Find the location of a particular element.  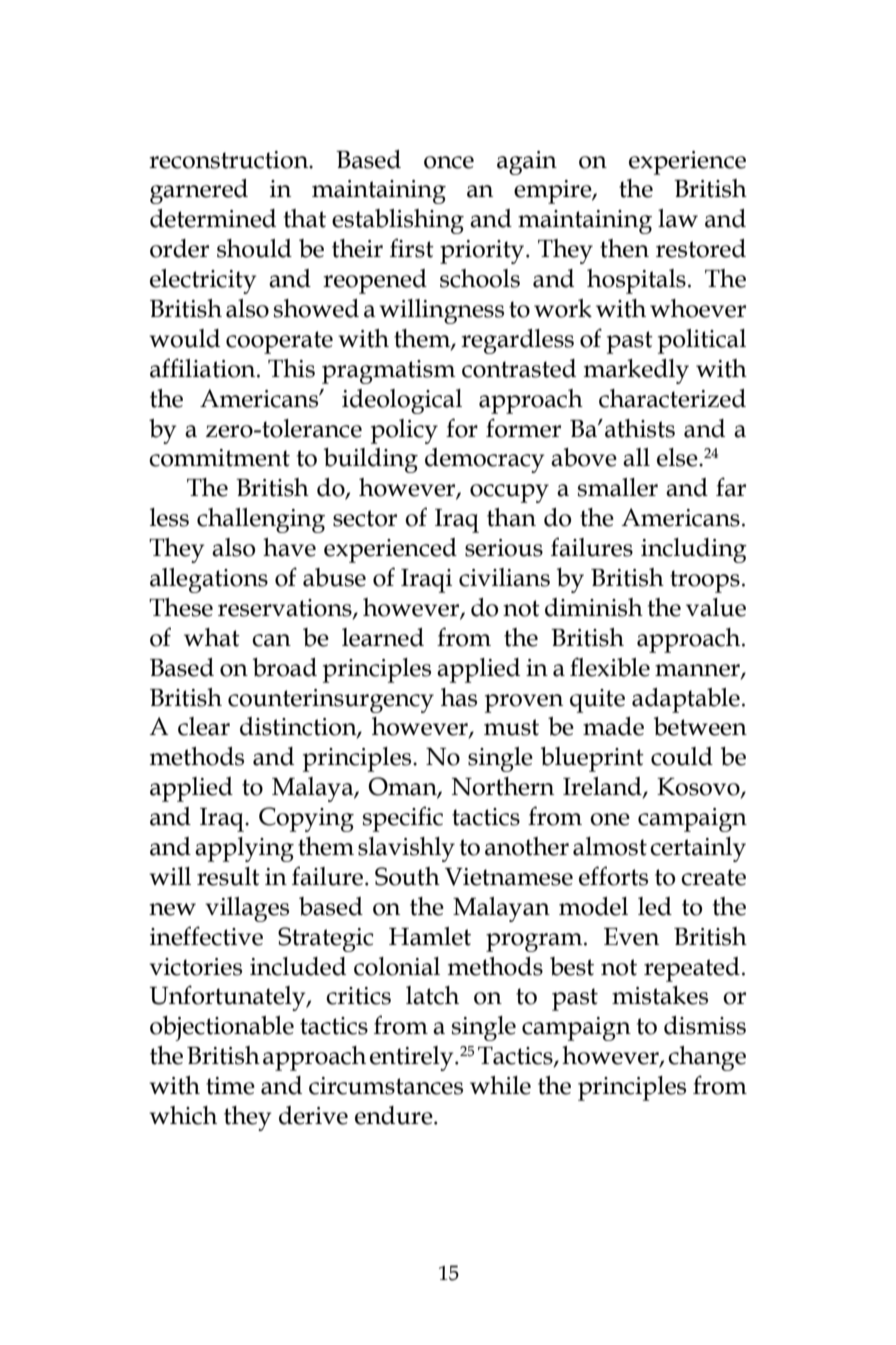

time is located at coordinates (230, 1086).
